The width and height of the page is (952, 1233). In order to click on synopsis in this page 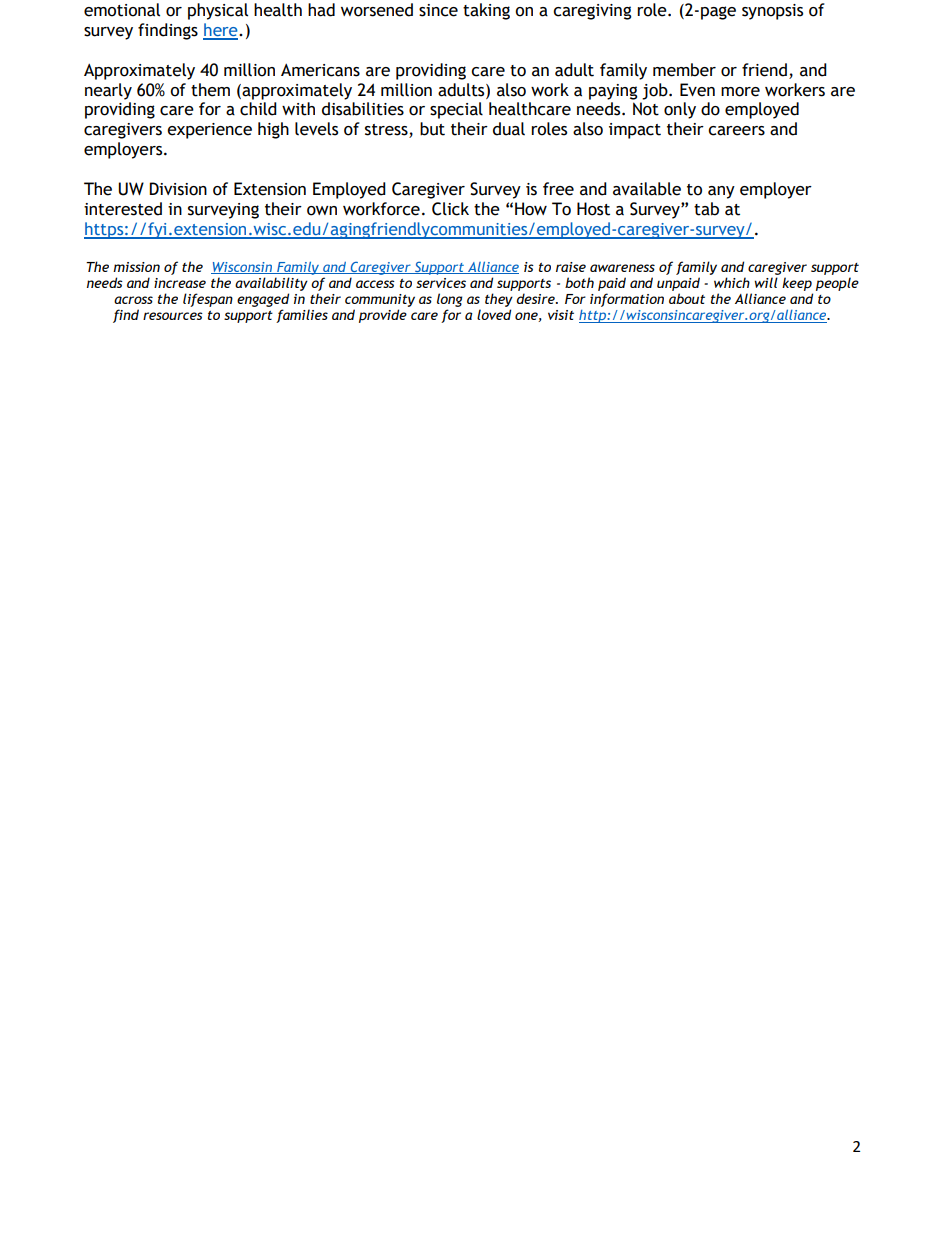, I will do `click(772, 12)`.
